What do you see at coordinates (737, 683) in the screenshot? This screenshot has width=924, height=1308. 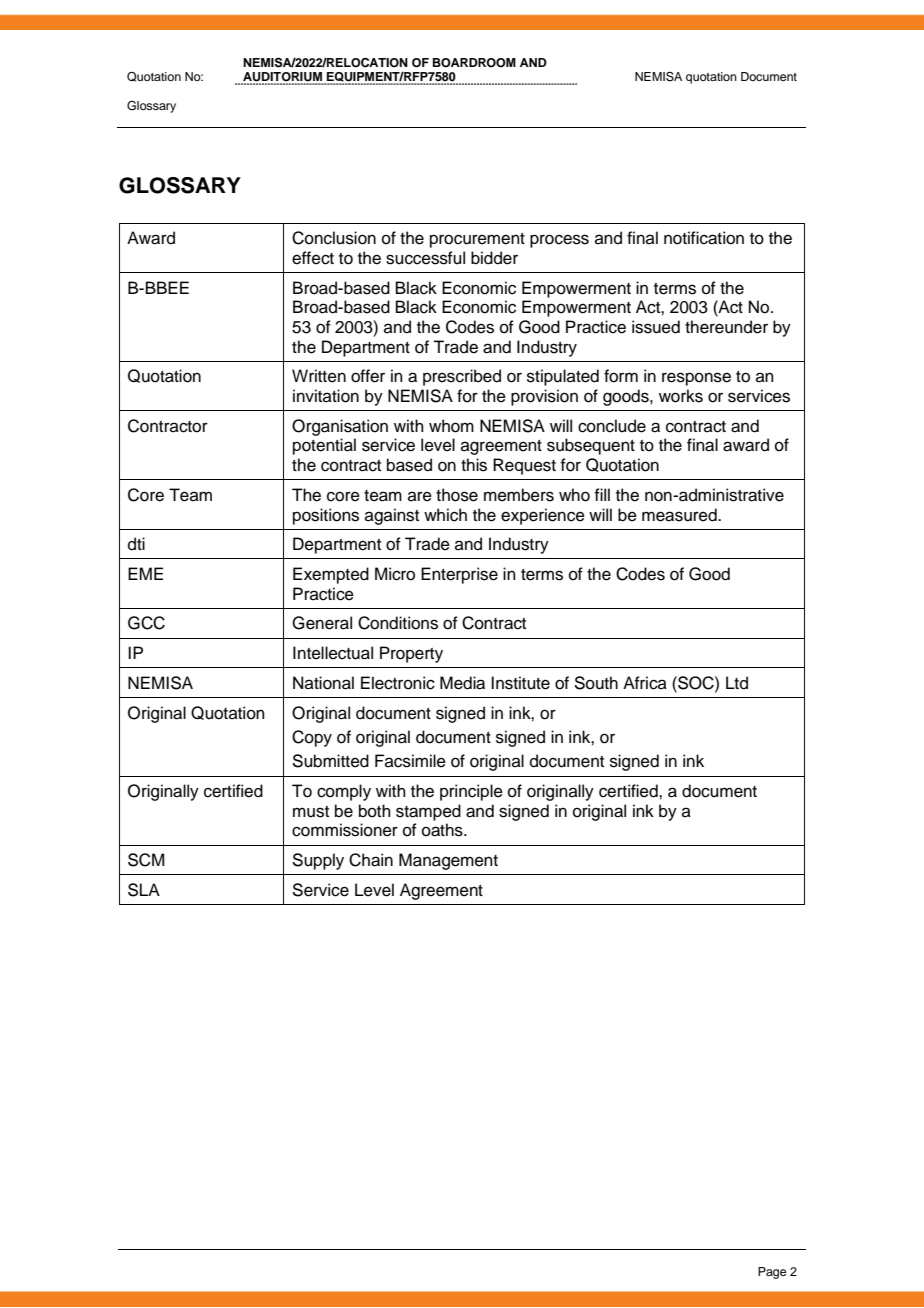 I see `Ltd` at bounding box center [737, 683].
